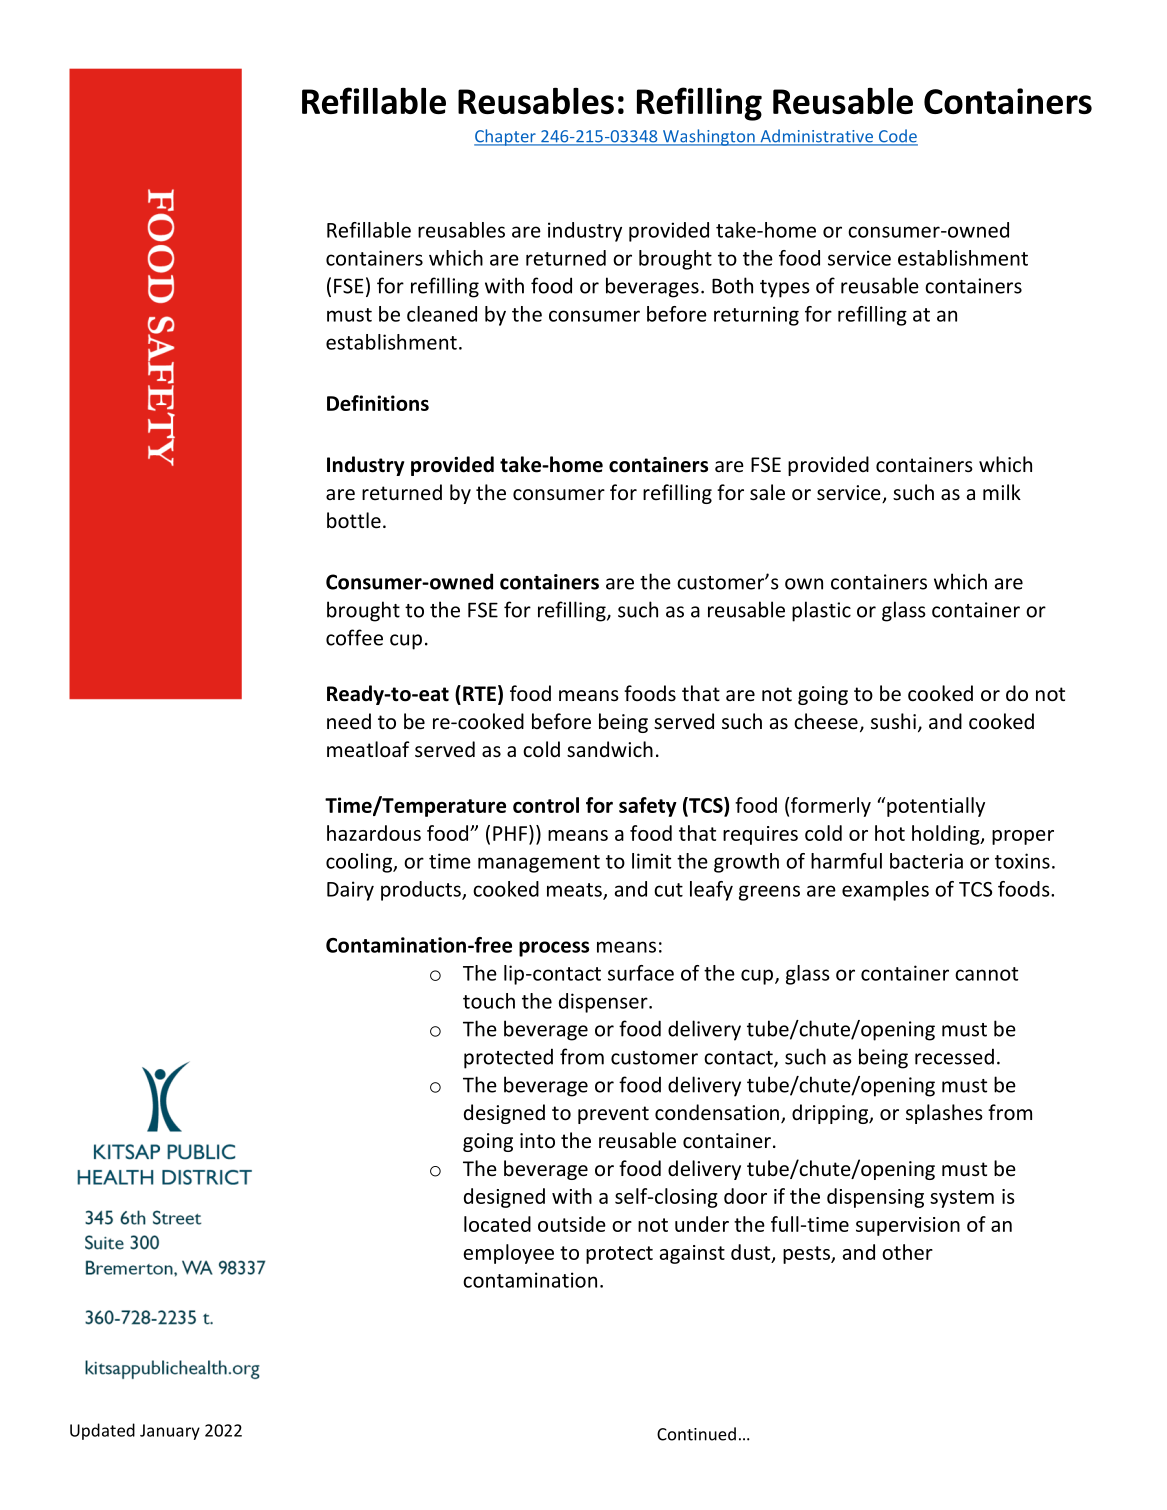 The height and width of the screenshot is (1510, 1167). What do you see at coordinates (907, 1252) in the screenshot?
I see `other` at bounding box center [907, 1252].
